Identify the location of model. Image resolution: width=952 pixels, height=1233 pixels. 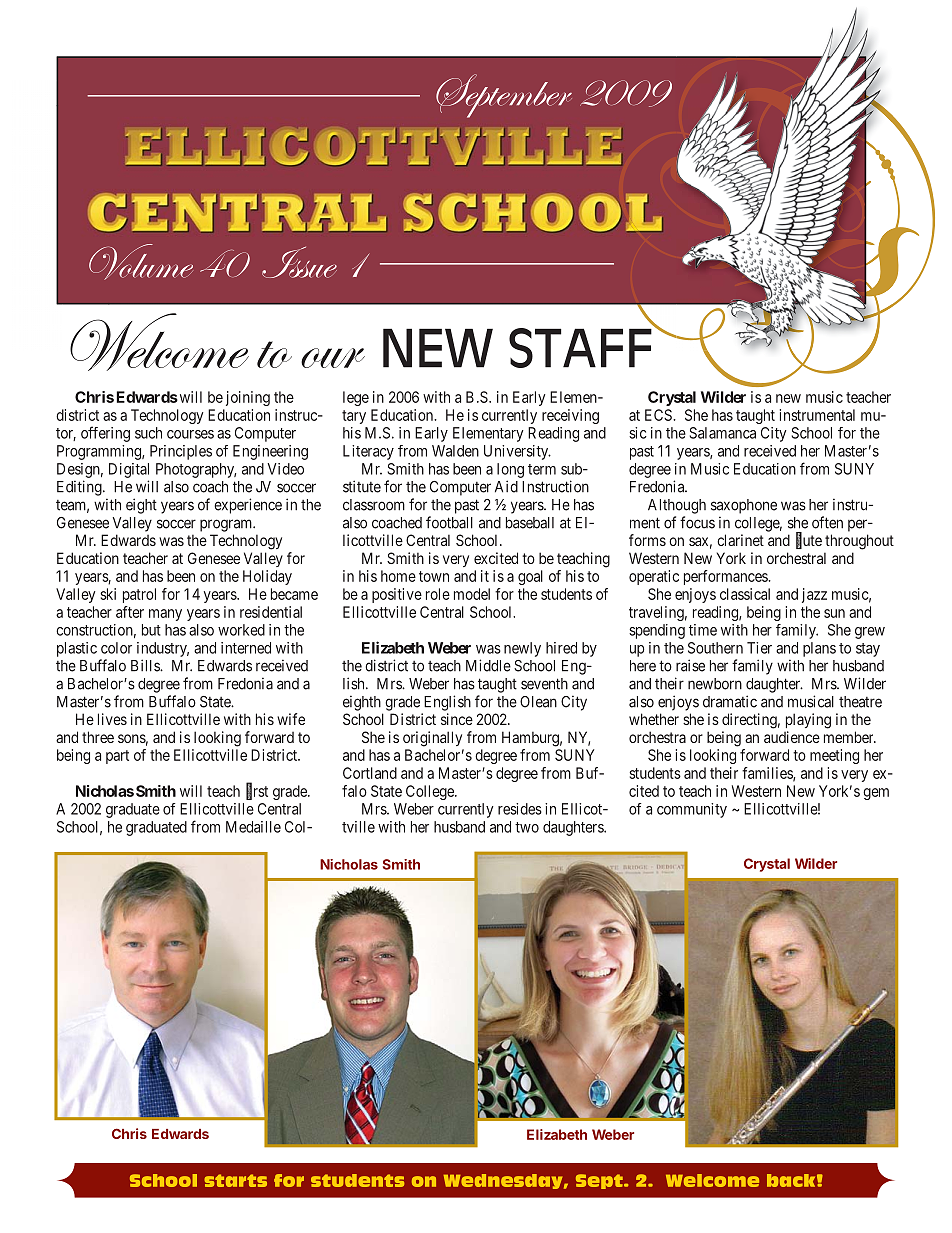
(472, 594).
